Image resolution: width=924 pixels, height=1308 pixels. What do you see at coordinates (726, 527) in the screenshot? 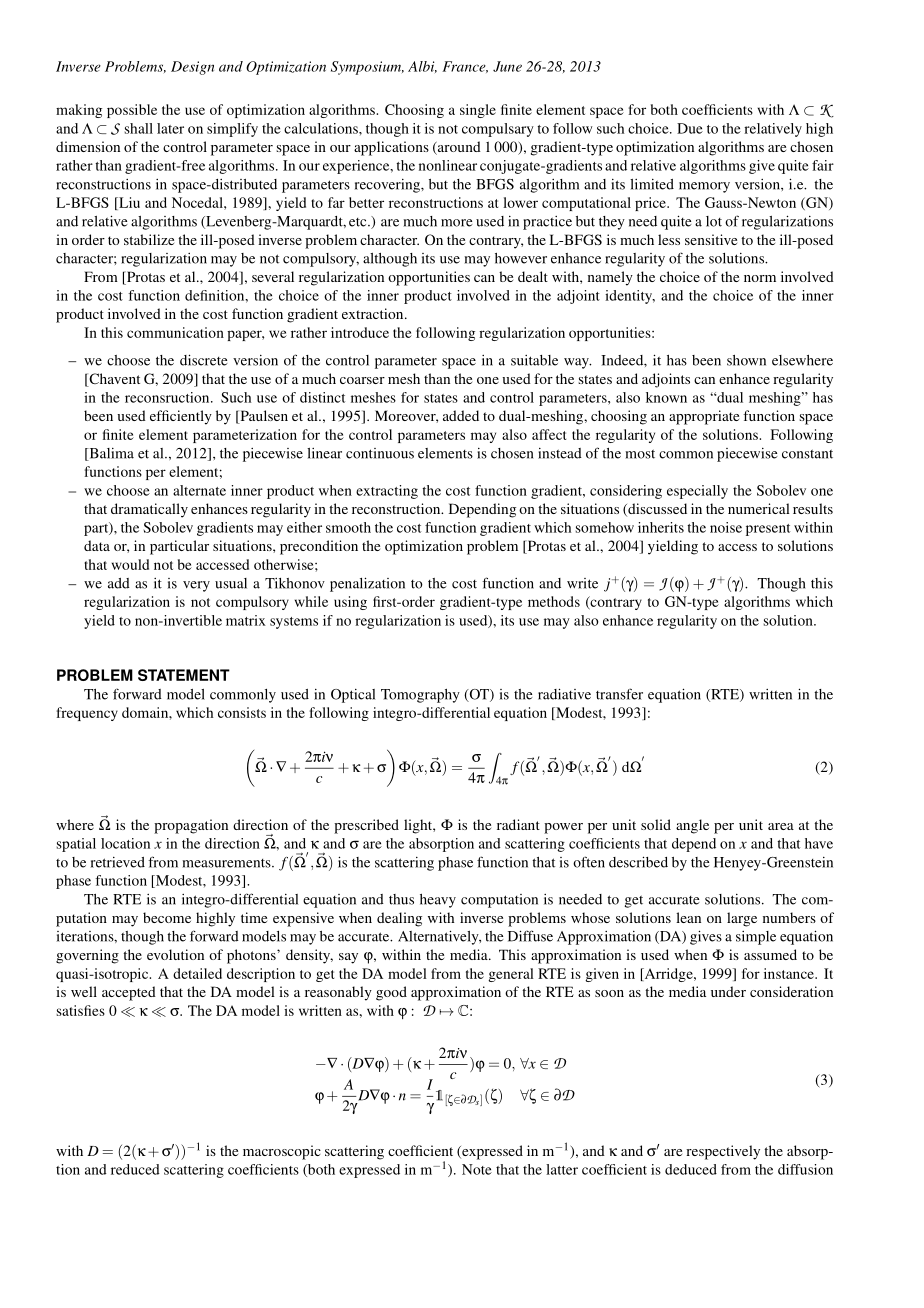
I see `noise` at bounding box center [726, 527].
